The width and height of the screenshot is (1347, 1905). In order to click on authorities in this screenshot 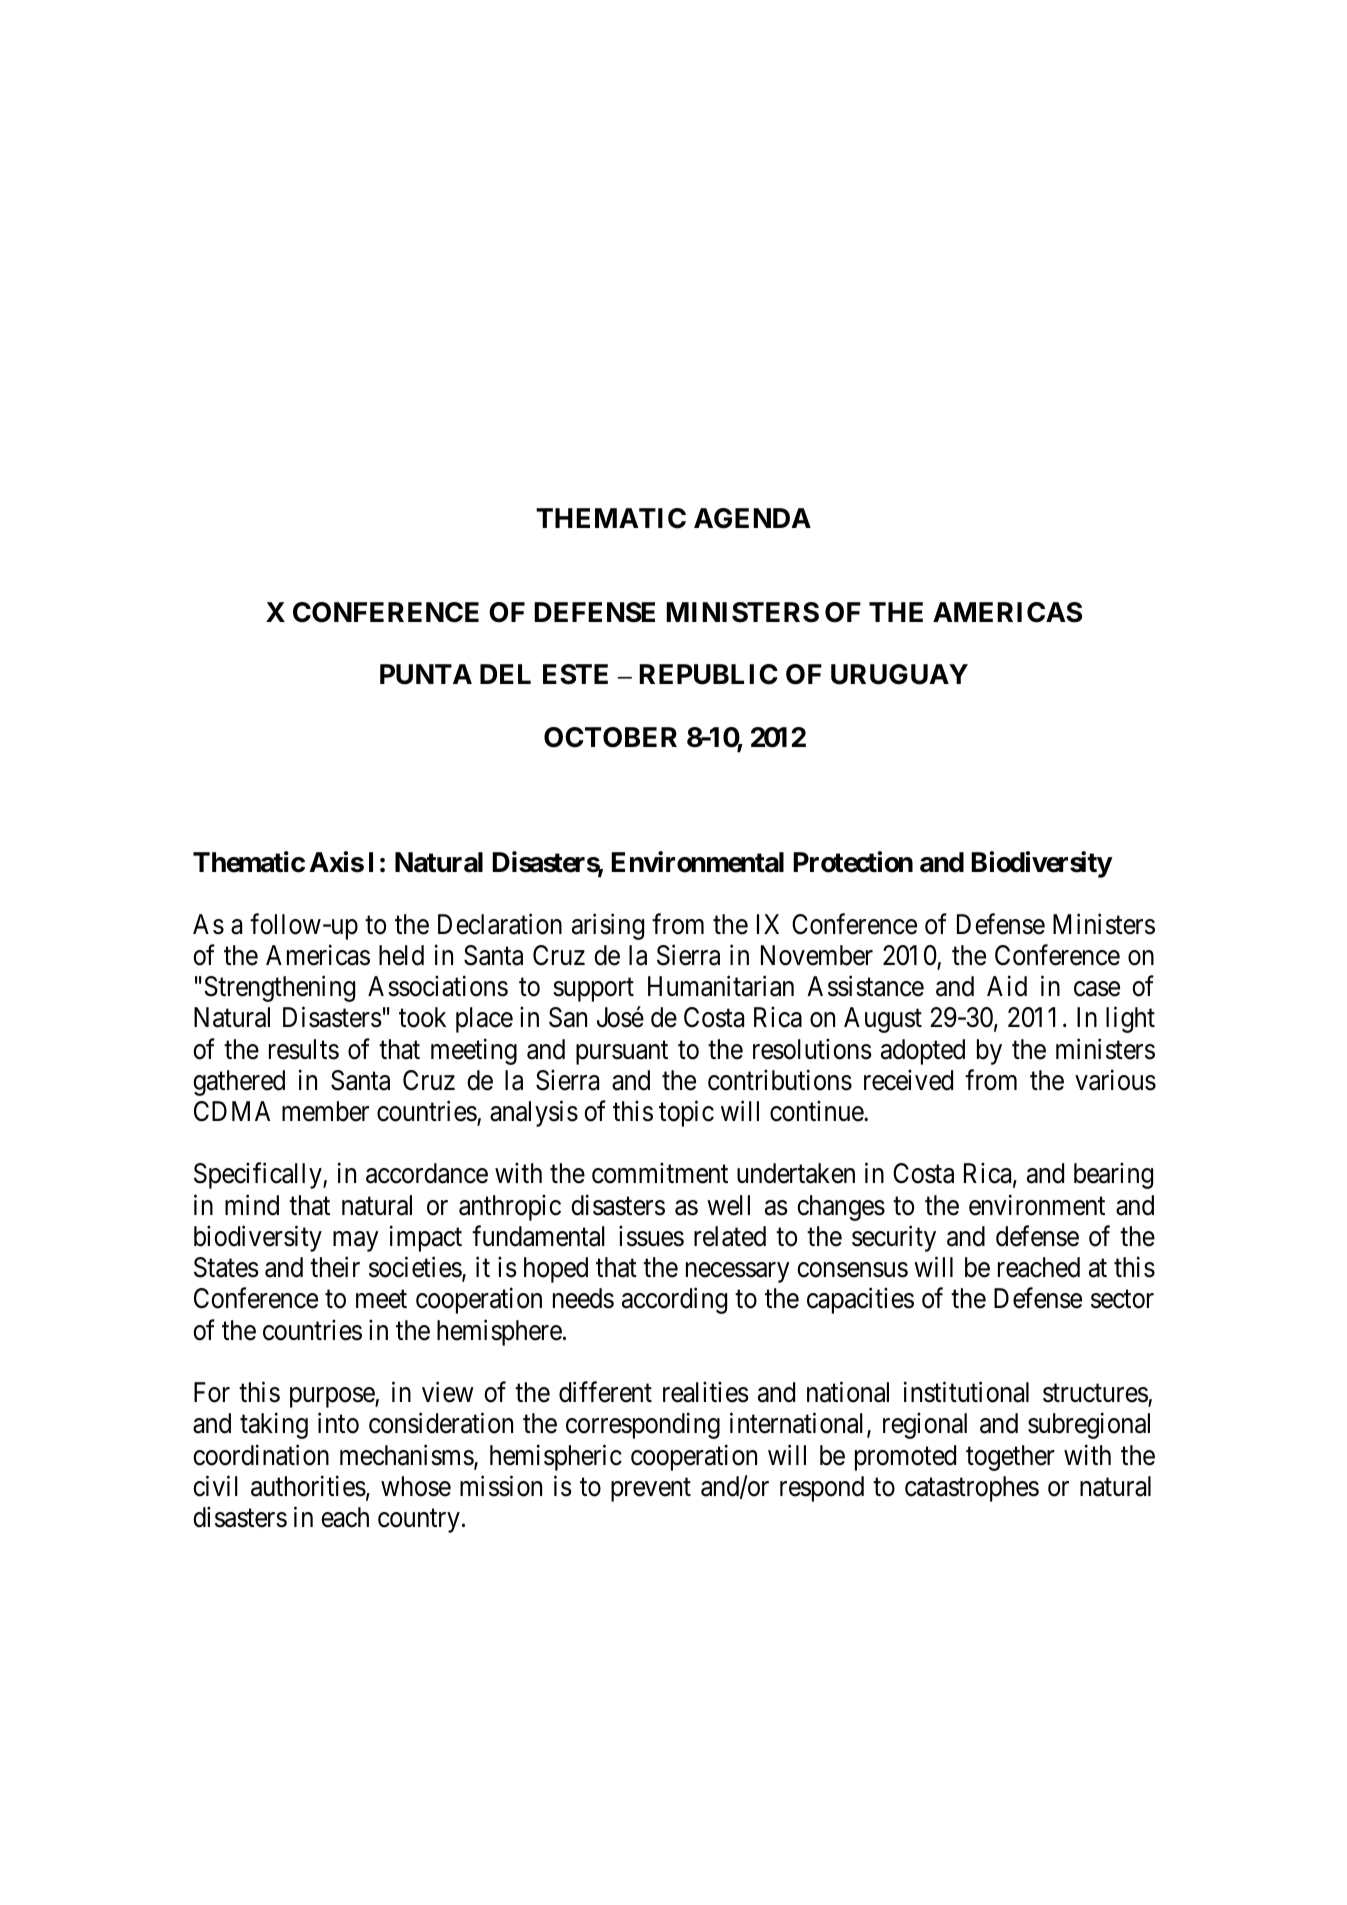, I will do `click(308, 1486)`.
